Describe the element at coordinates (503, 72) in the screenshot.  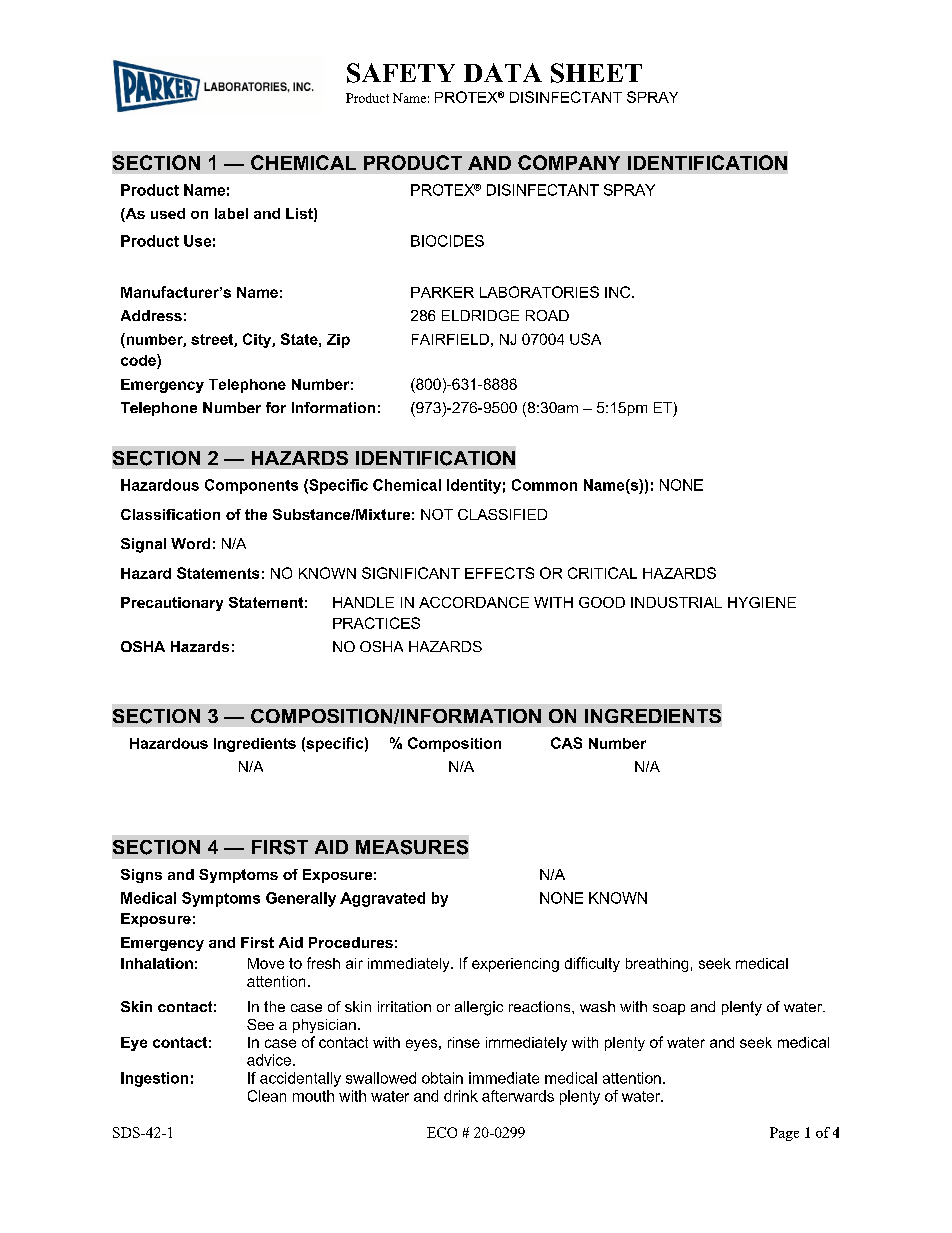
I see `DATA` at that location.
